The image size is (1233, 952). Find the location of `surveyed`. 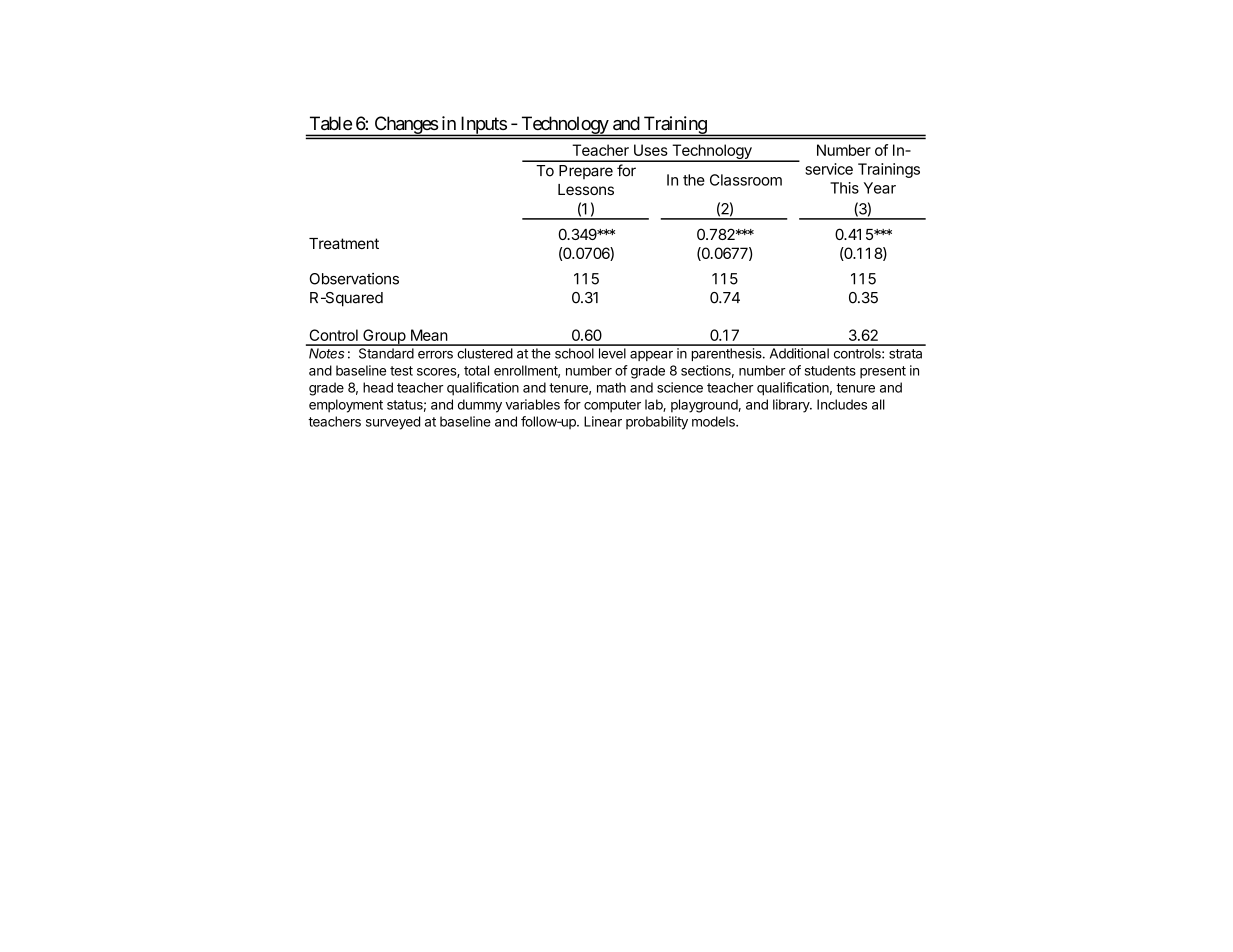

surveyed is located at coordinates (393, 423).
